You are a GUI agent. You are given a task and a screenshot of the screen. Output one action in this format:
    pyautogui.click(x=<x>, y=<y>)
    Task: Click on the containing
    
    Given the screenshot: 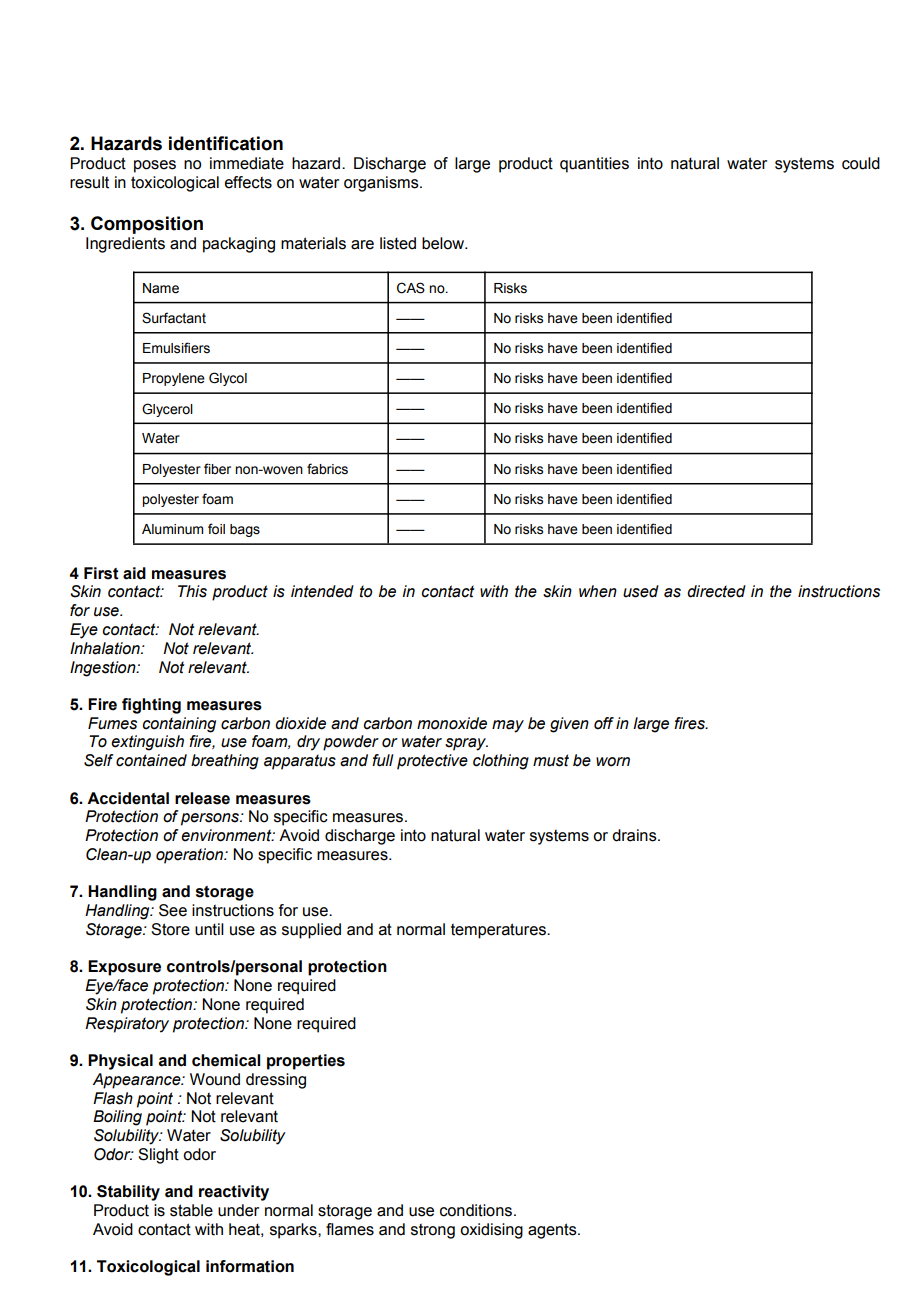 What is the action you would take?
    pyautogui.click(x=179, y=725)
